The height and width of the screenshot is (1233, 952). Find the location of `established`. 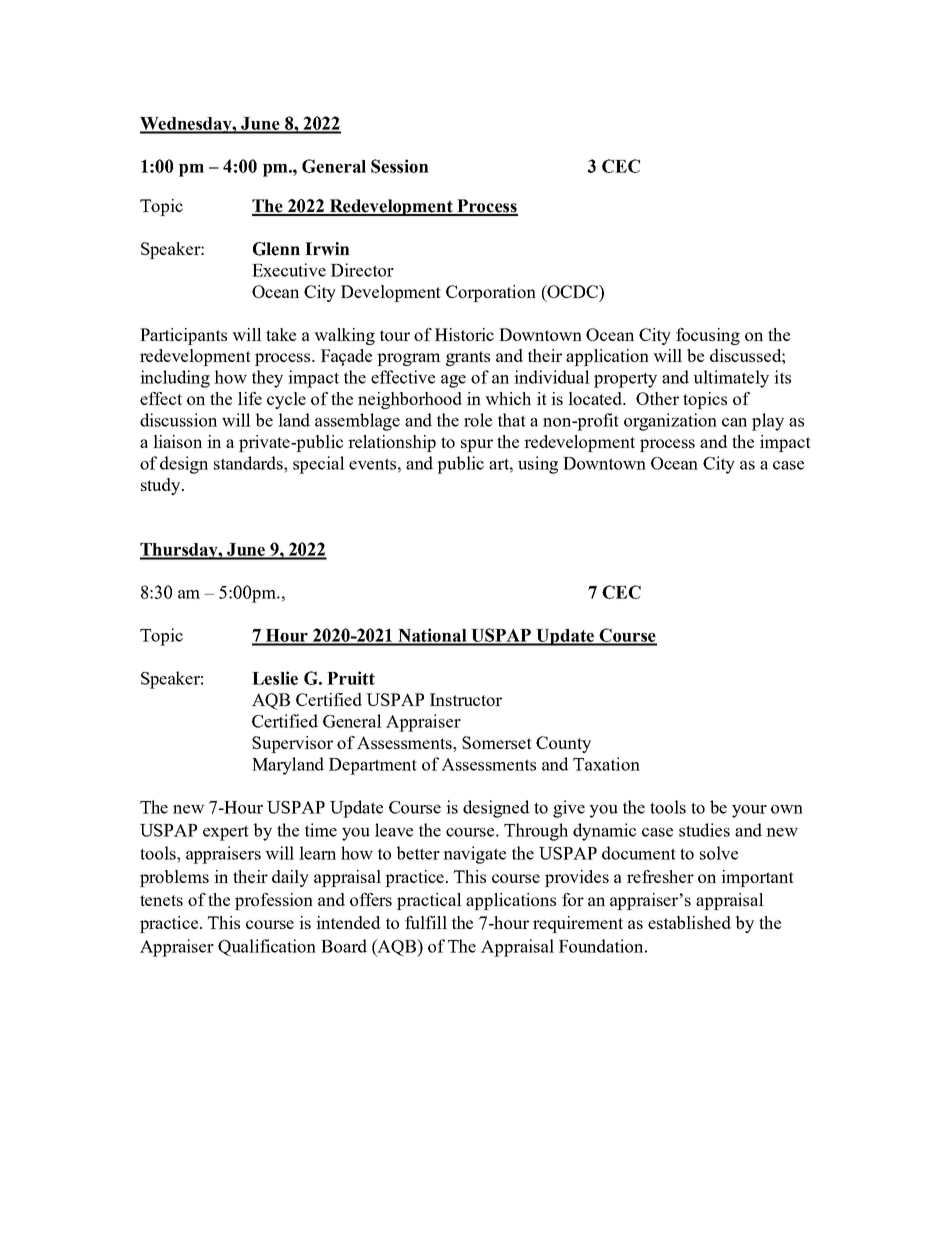

established is located at coordinates (689, 922).
